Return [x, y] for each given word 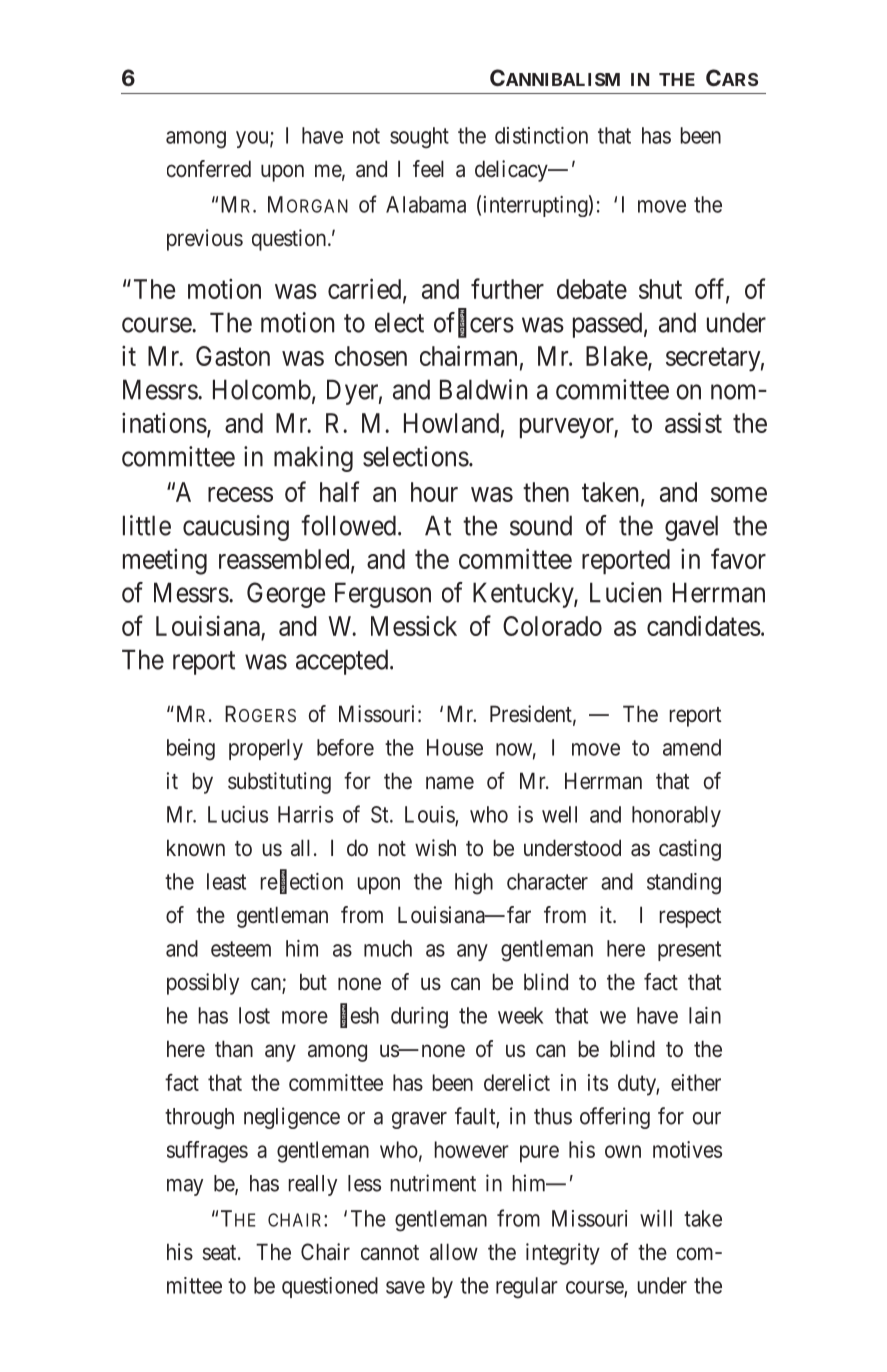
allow [454, 1252]
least [226, 881]
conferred [209, 169]
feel [428, 169]
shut [660, 289]
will [656, 1218]
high [474, 884]
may [185, 1187]
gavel [691, 528]
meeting [165, 562]
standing [684, 884]
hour [434, 492]
